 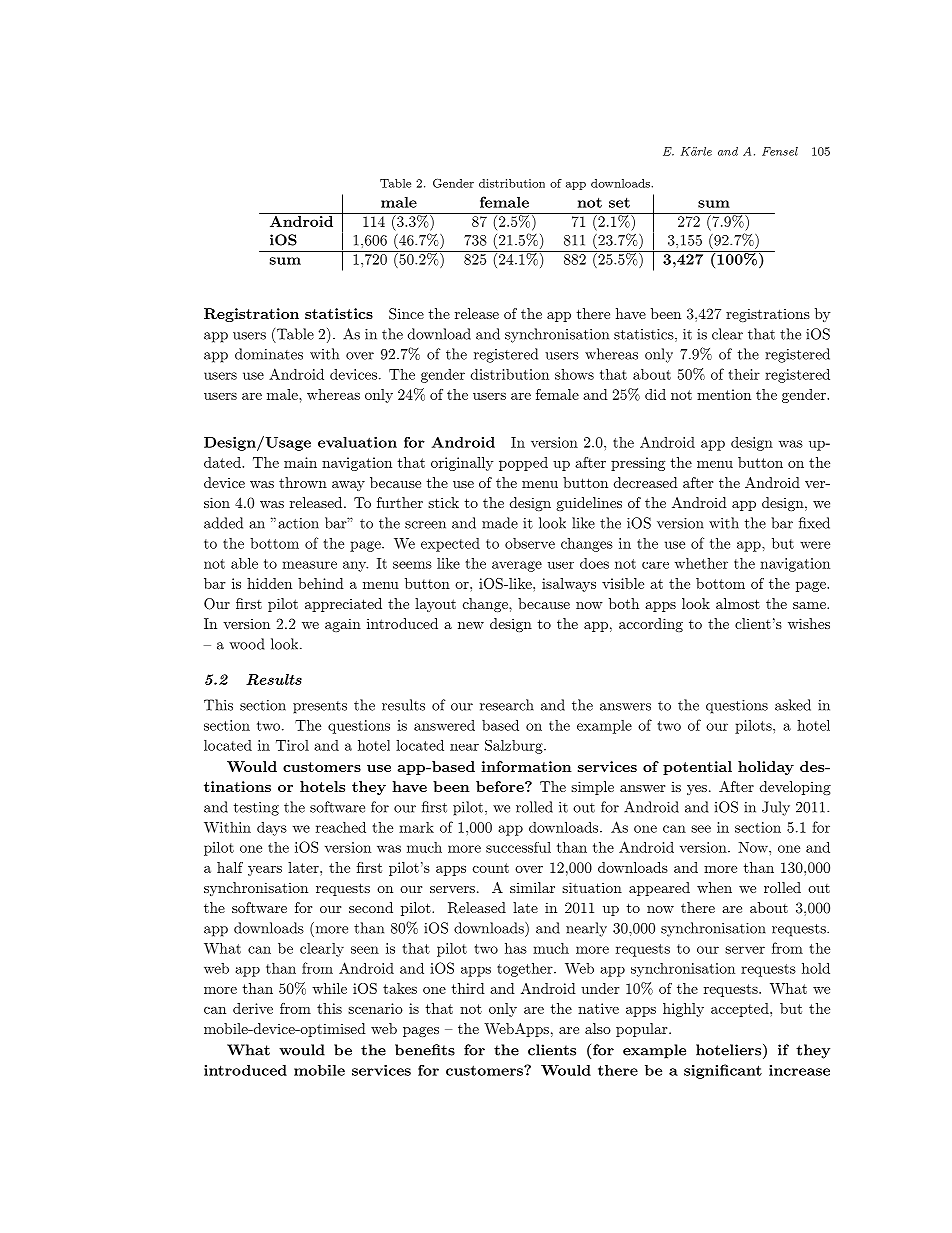 What do you see at coordinates (619, 202) in the document?
I see `set` at bounding box center [619, 202].
